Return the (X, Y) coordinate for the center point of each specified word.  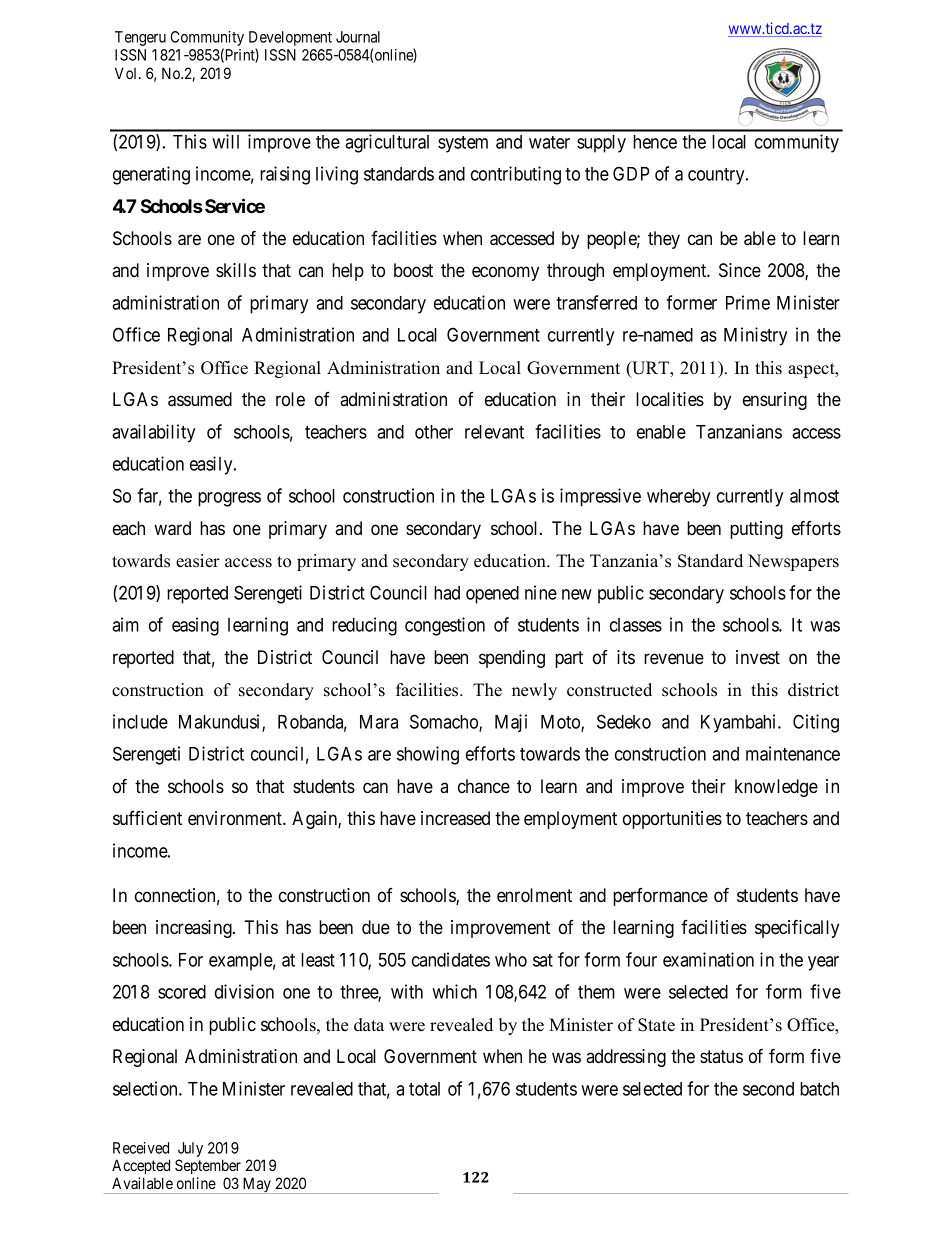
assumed (200, 399)
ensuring (775, 401)
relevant (494, 432)
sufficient (147, 818)
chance (484, 786)
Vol (127, 73)
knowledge (776, 788)
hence (655, 142)
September (208, 1166)
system (463, 144)
